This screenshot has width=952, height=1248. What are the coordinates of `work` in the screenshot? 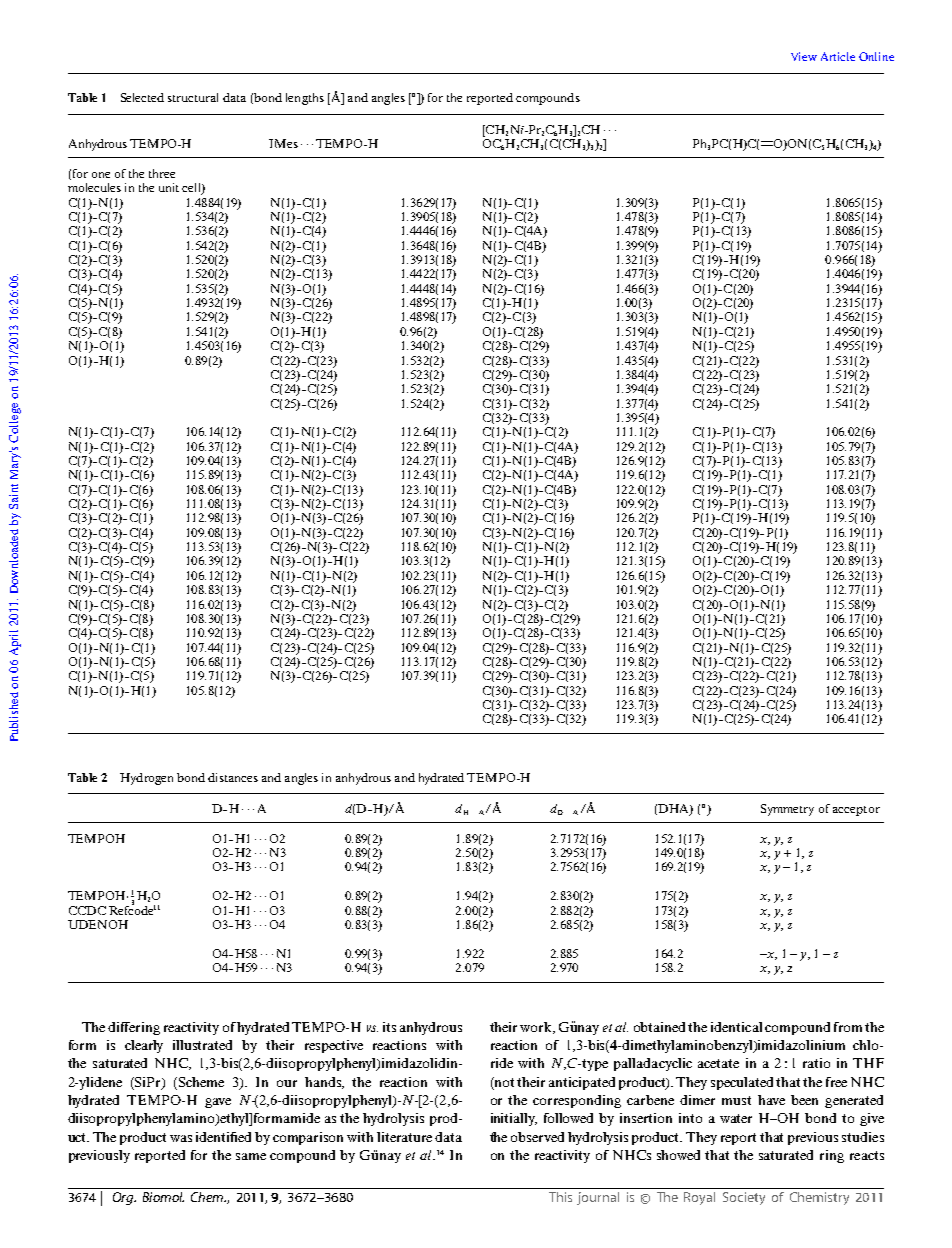 It's located at (537, 1028).
